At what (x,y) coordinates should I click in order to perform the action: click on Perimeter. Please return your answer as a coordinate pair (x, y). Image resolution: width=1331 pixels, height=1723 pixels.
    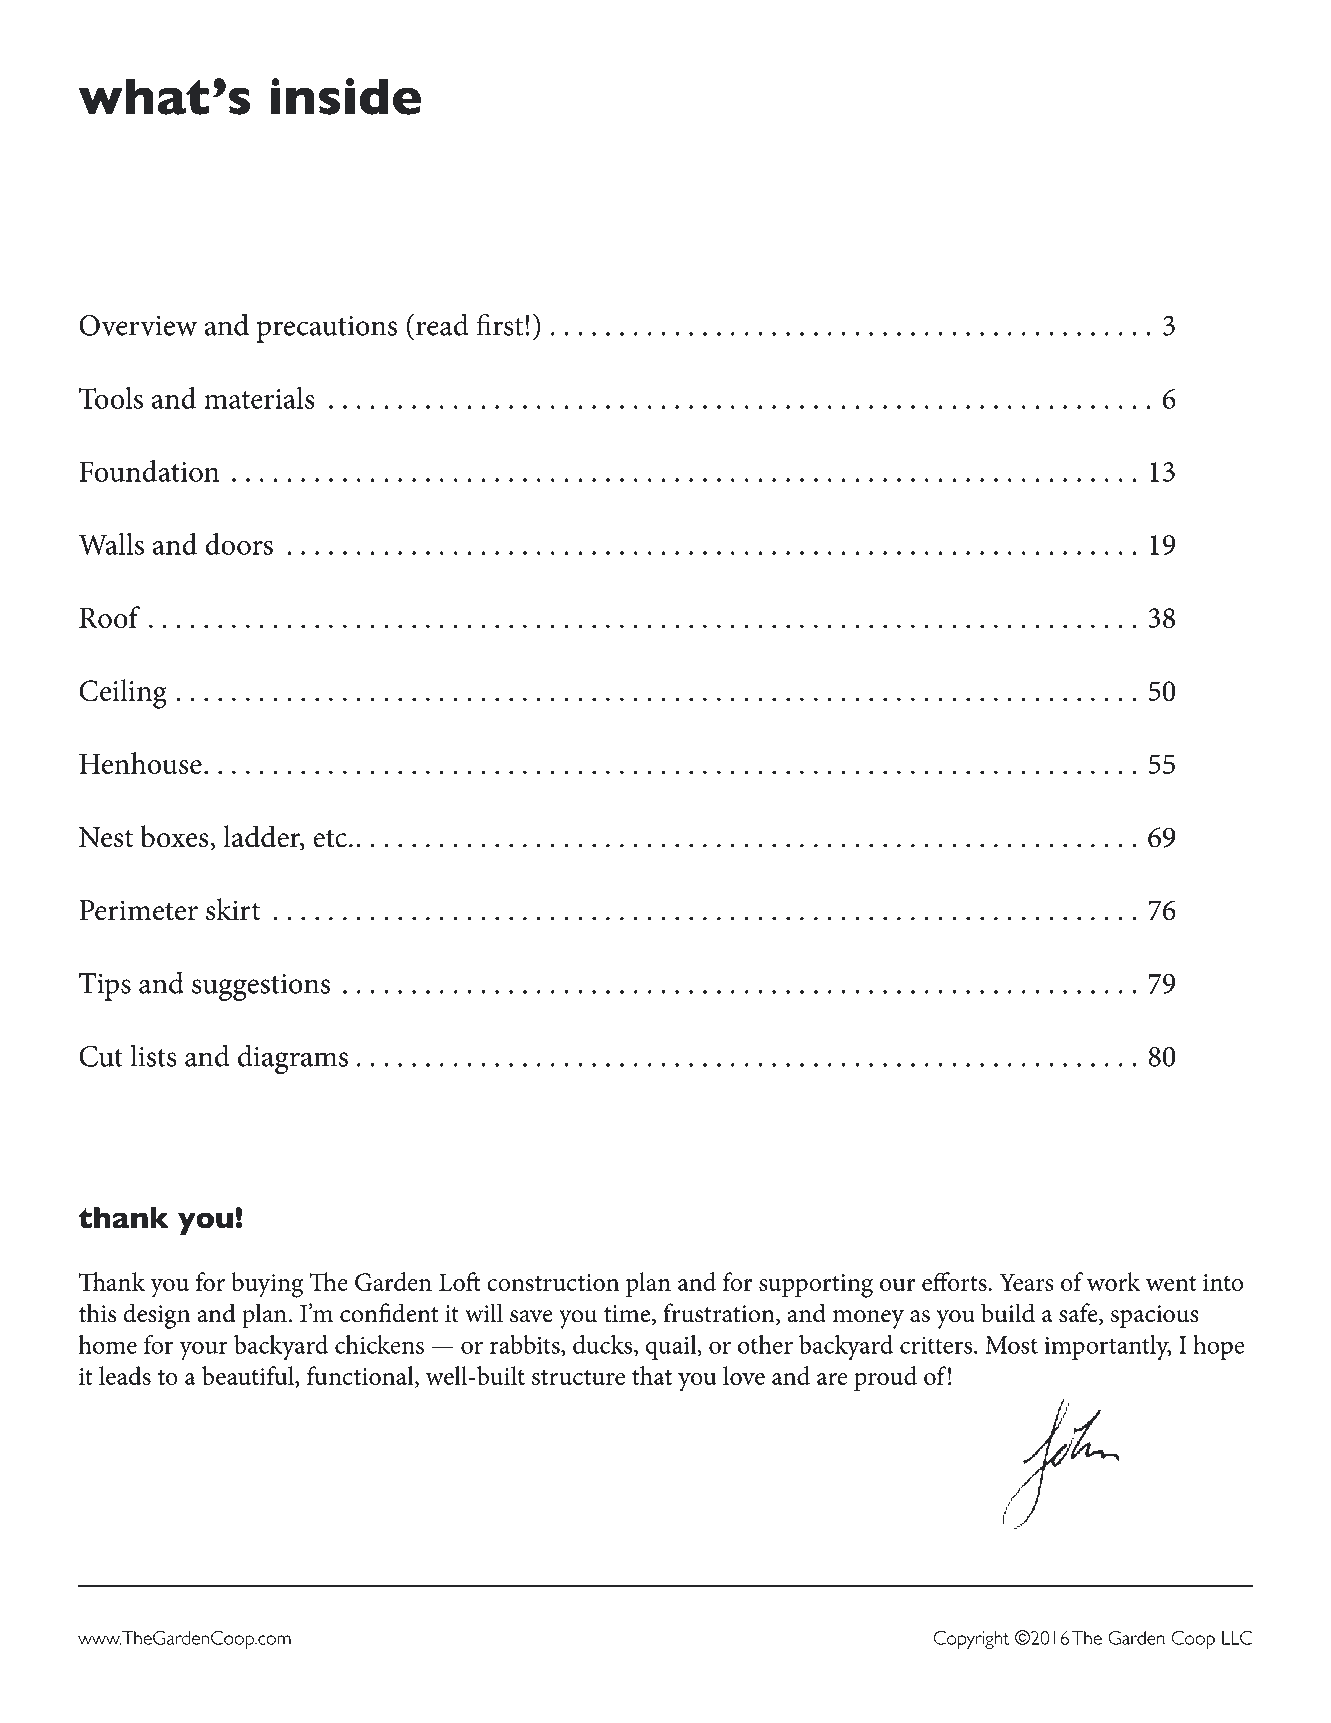
    Looking at the image, I should click on (138, 910).
